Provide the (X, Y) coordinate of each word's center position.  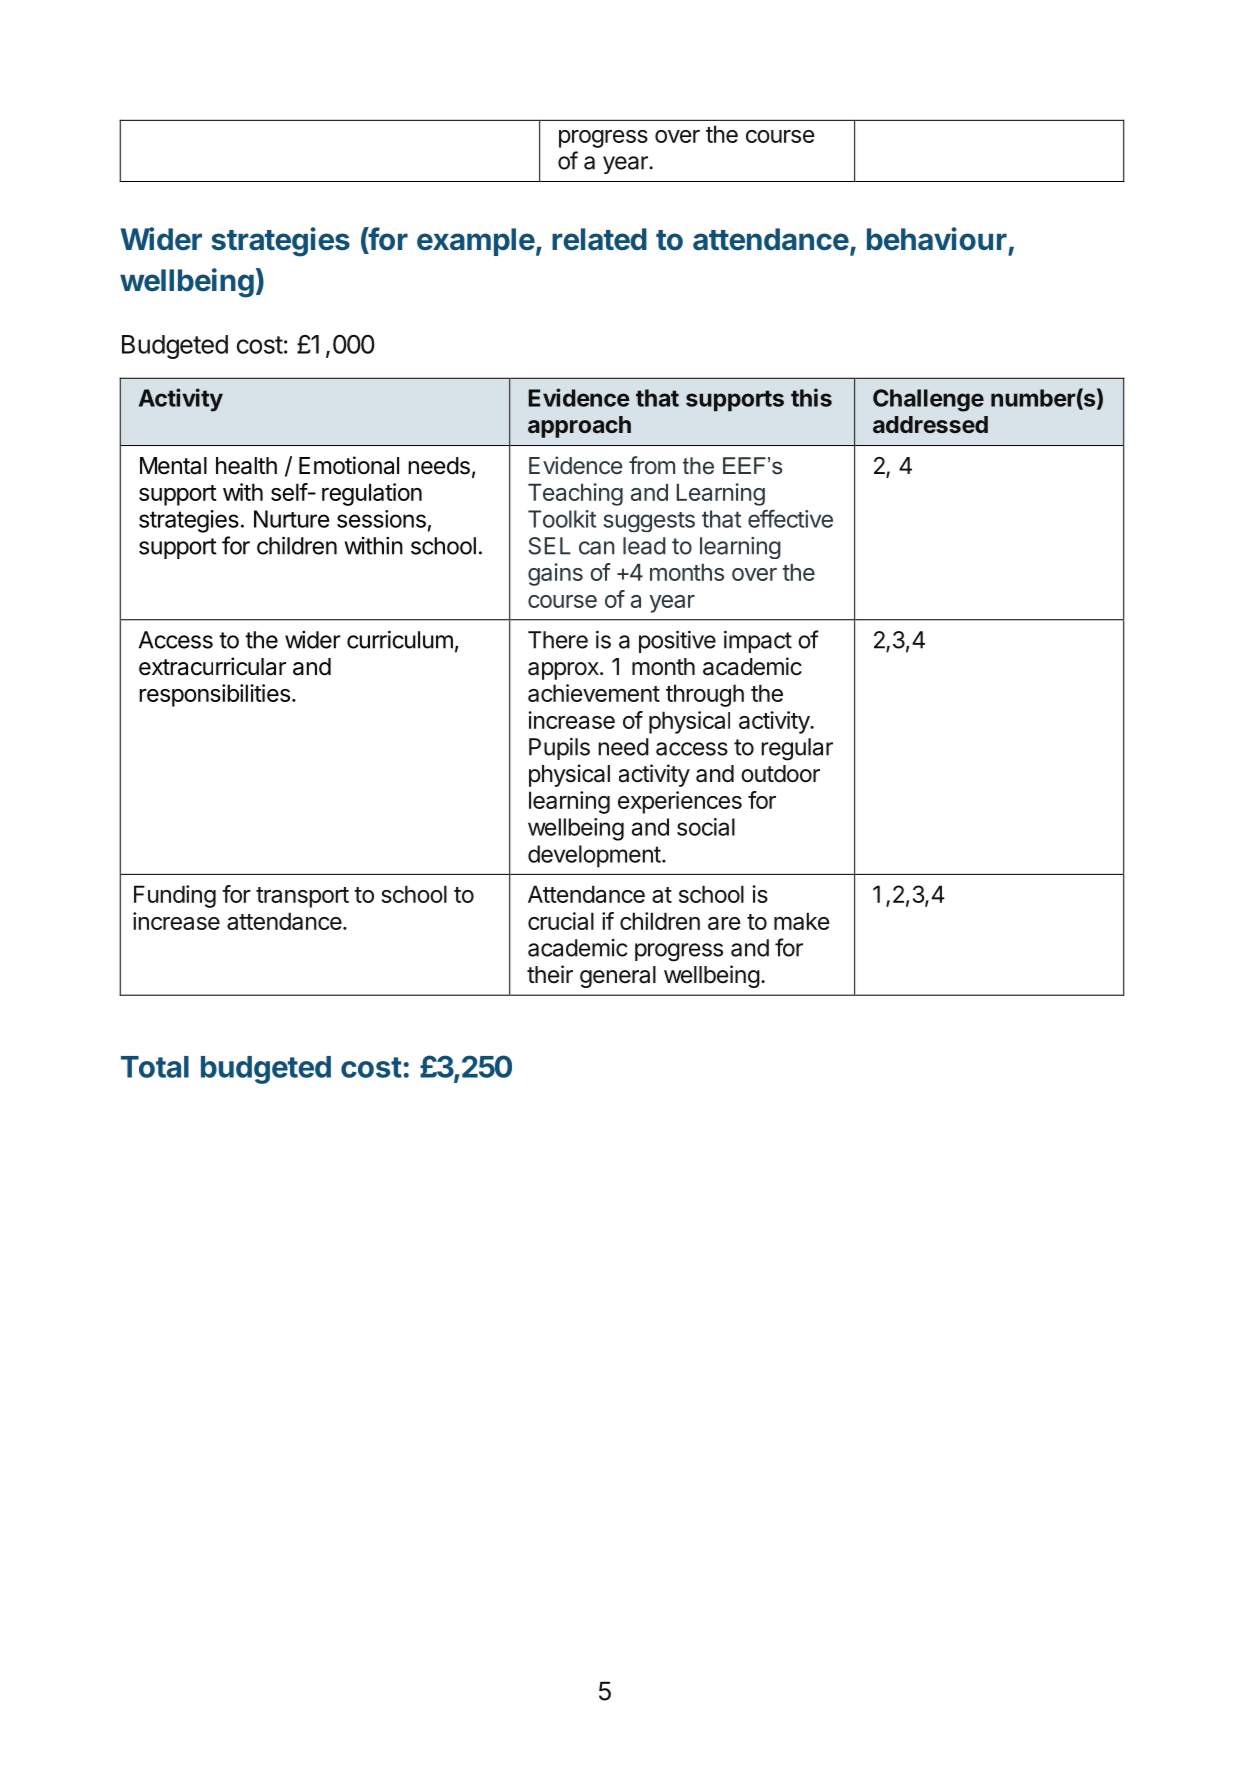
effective (790, 518)
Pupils (559, 749)
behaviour (937, 239)
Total (155, 1067)
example (476, 242)
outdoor (780, 774)
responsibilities (214, 695)
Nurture (291, 519)
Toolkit (562, 519)
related (599, 239)
